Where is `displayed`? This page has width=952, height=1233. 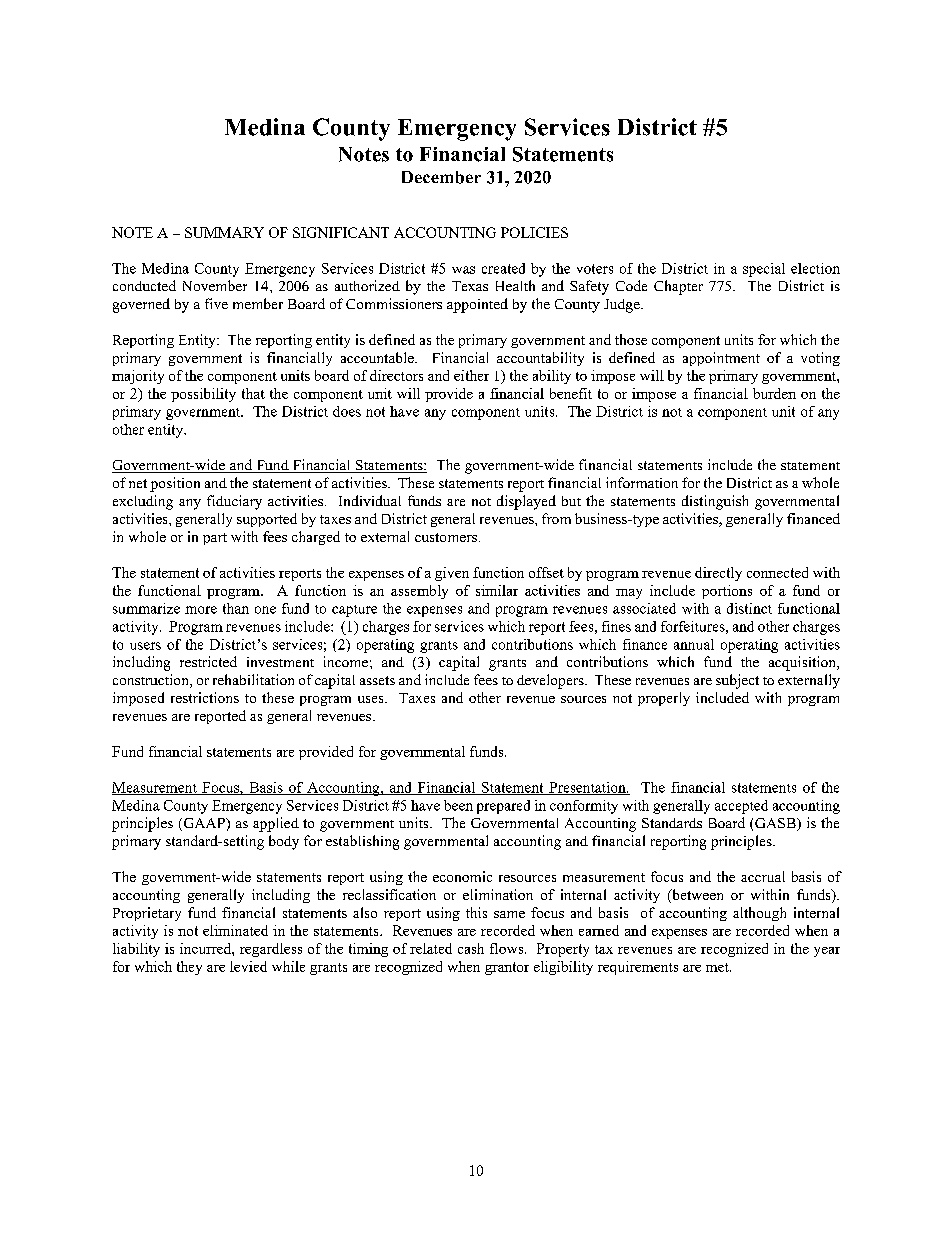
displayed is located at coordinates (526, 502).
